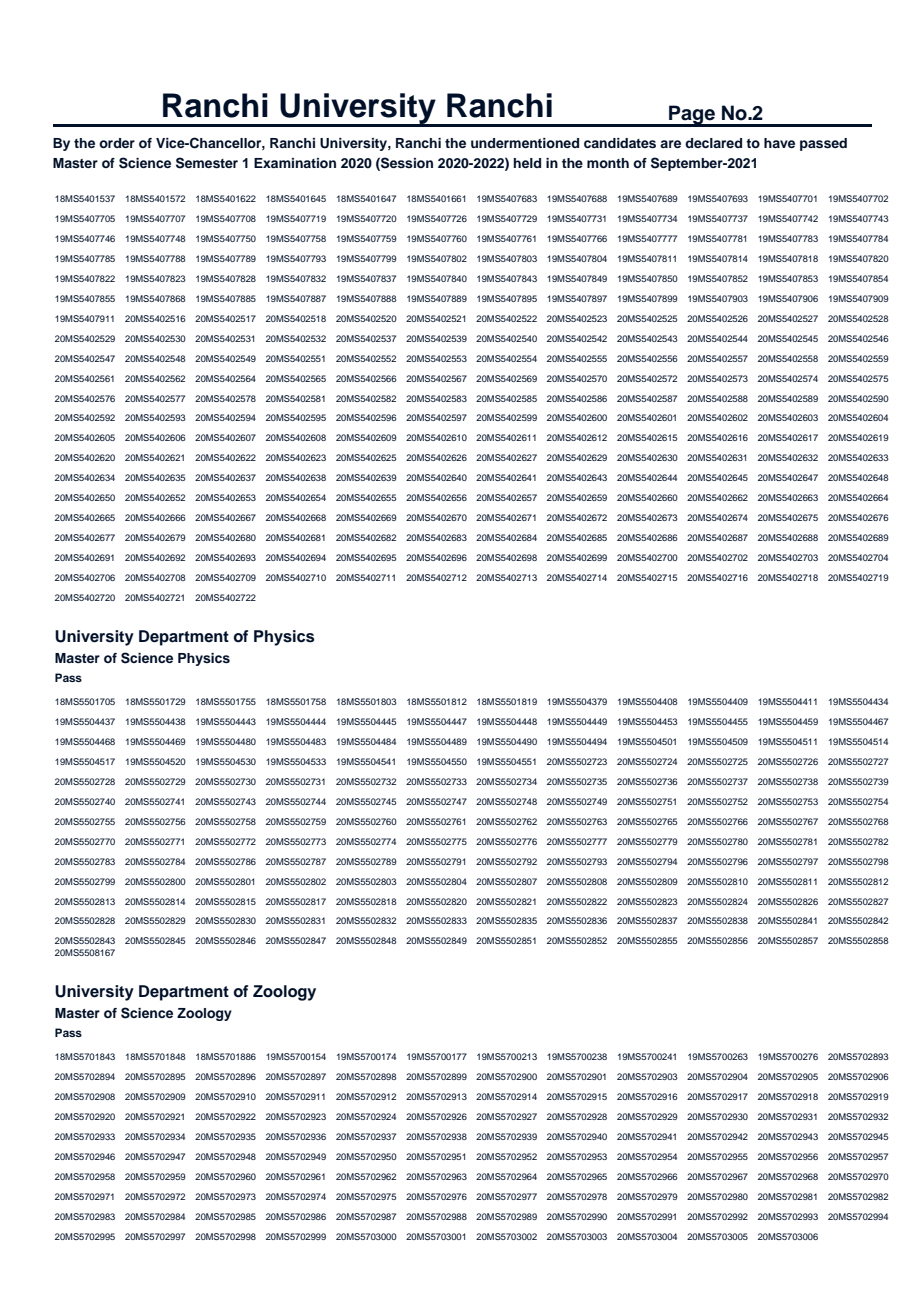 This screenshot has height=1308, width=924. What do you see at coordinates (620, 143) in the screenshot?
I see `candidates` at bounding box center [620, 143].
